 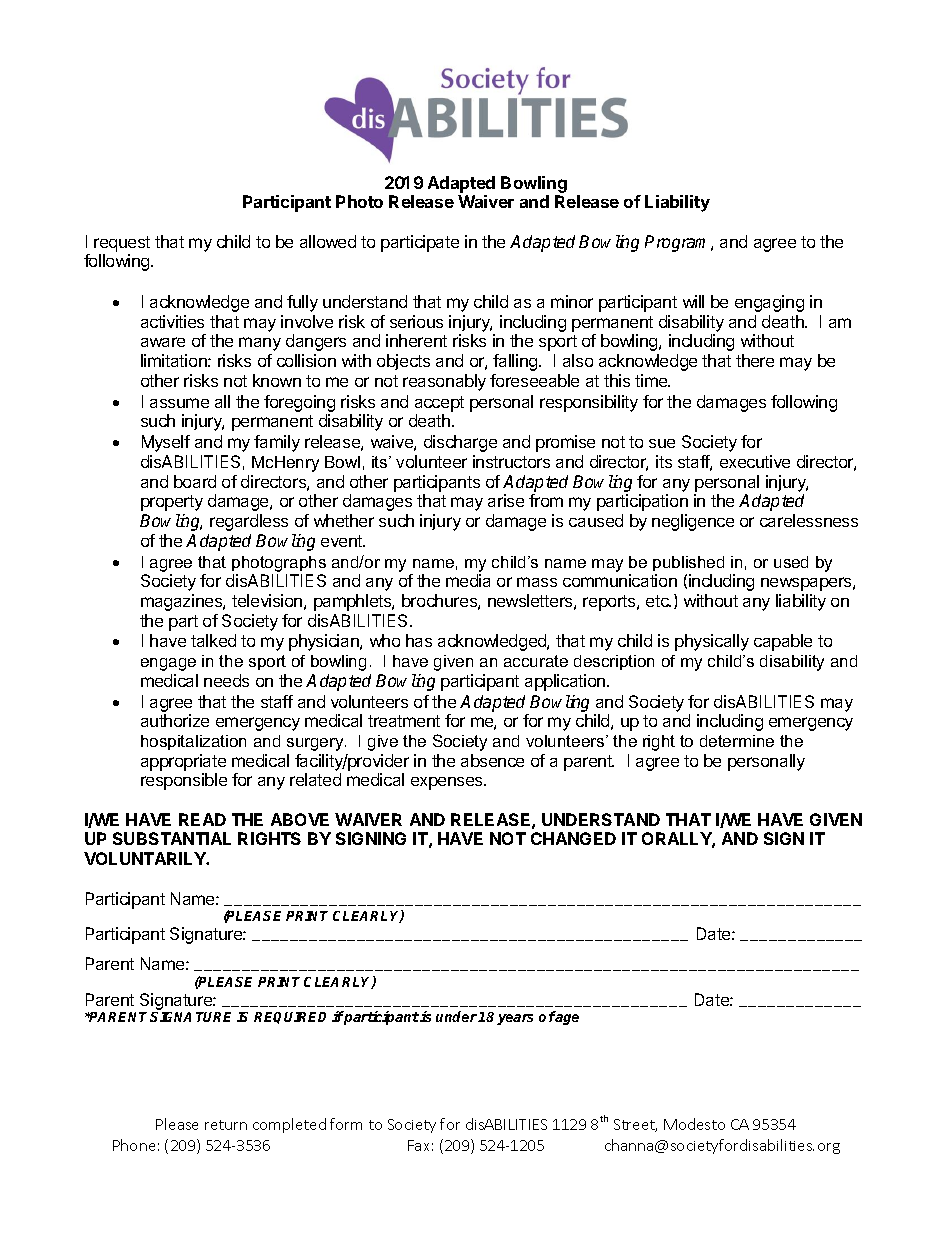 I want to click on will, so click(x=693, y=301).
